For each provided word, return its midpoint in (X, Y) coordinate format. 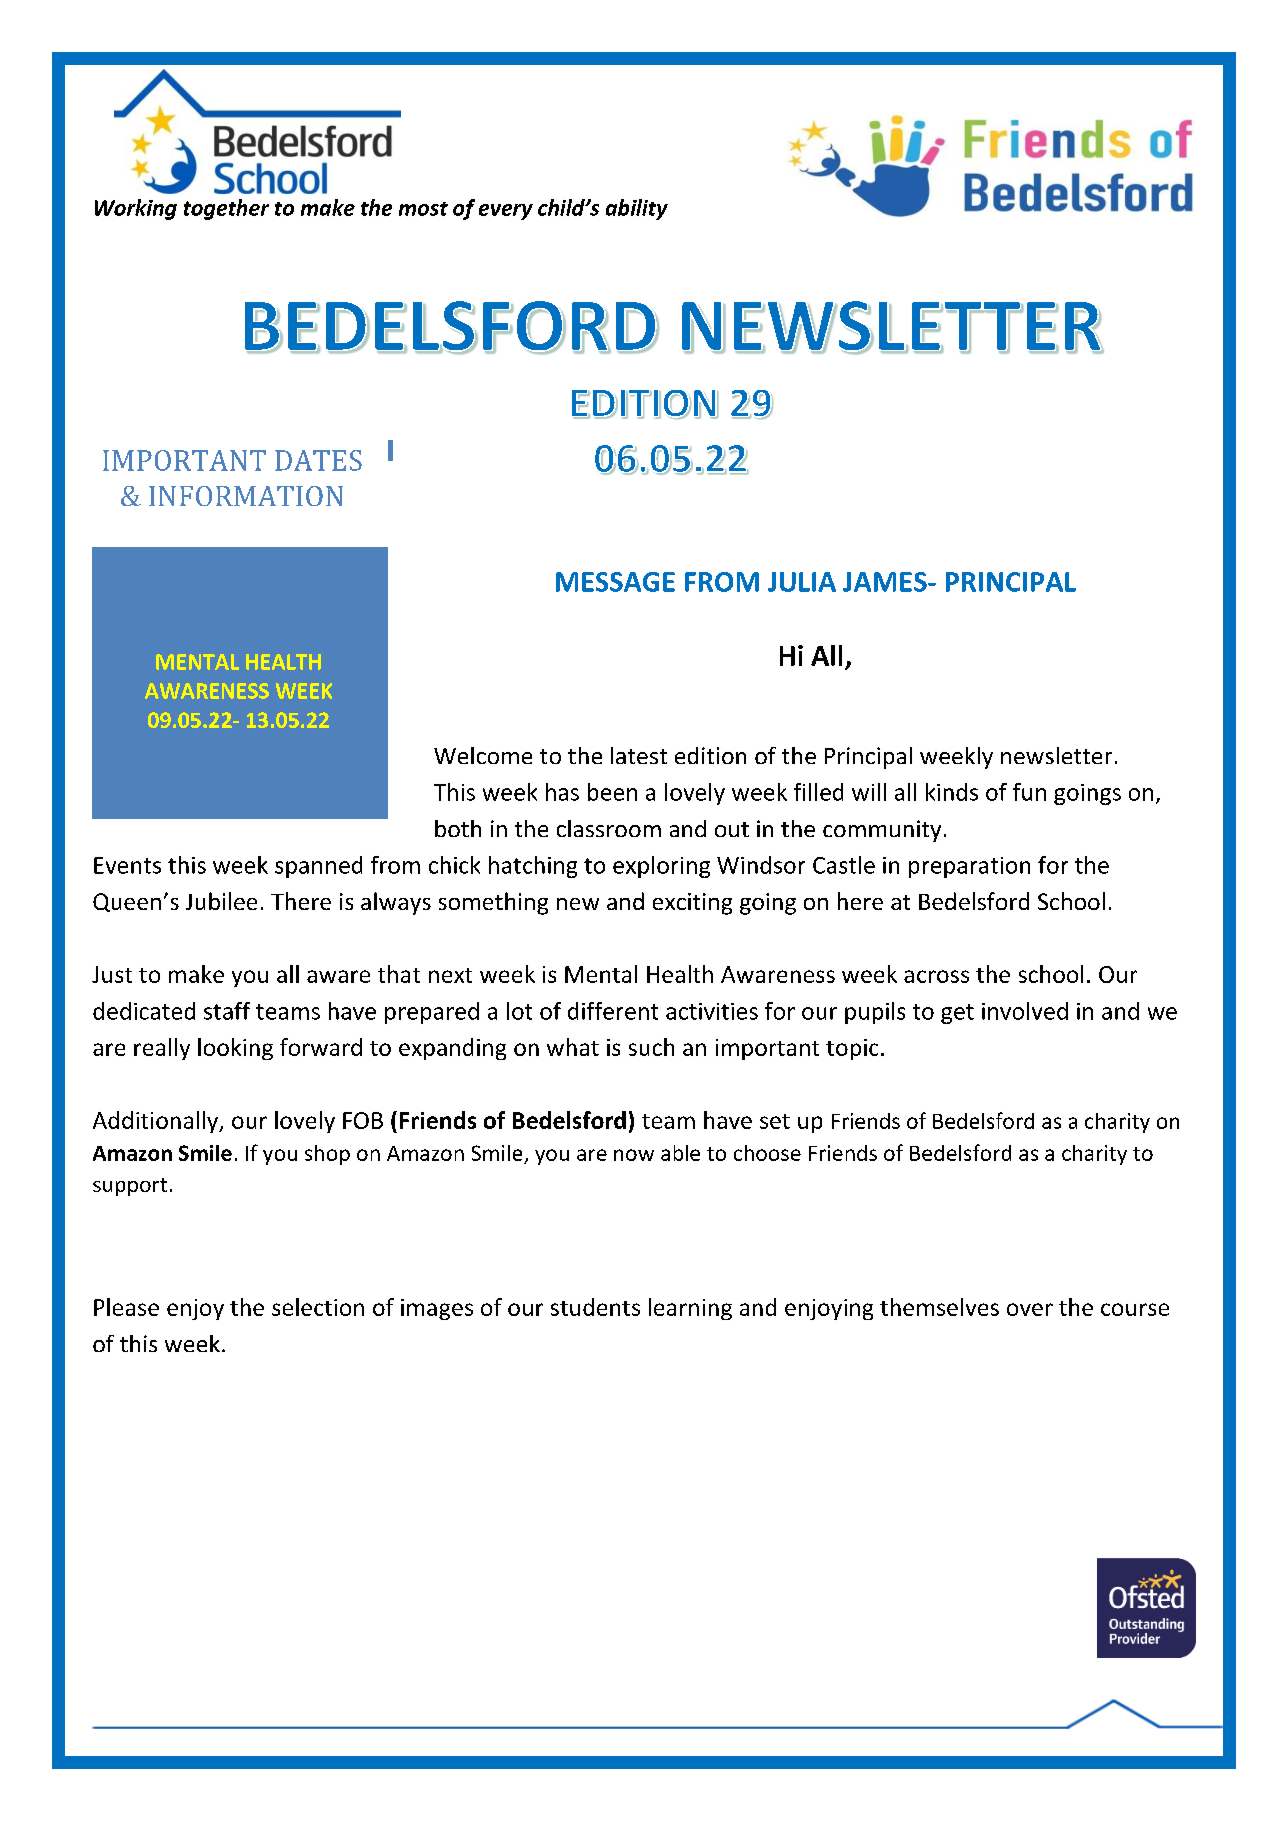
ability (637, 209)
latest (639, 755)
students (595, 1307)
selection (318, 1307)
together (226, 209)
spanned (318, 867)
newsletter (1056, 755)
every (506, 212)
